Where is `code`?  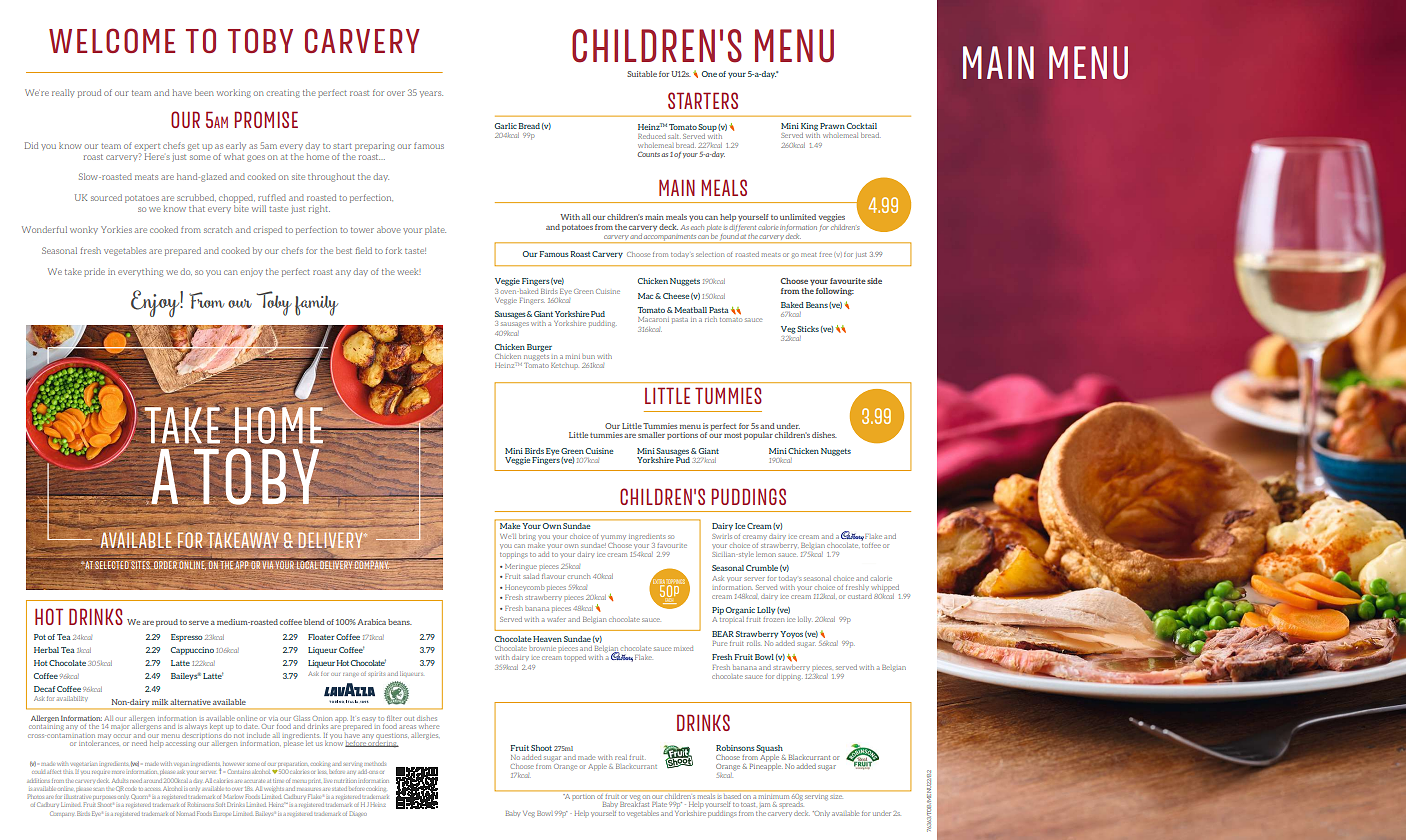 code is located at coordinates (130, 789).
